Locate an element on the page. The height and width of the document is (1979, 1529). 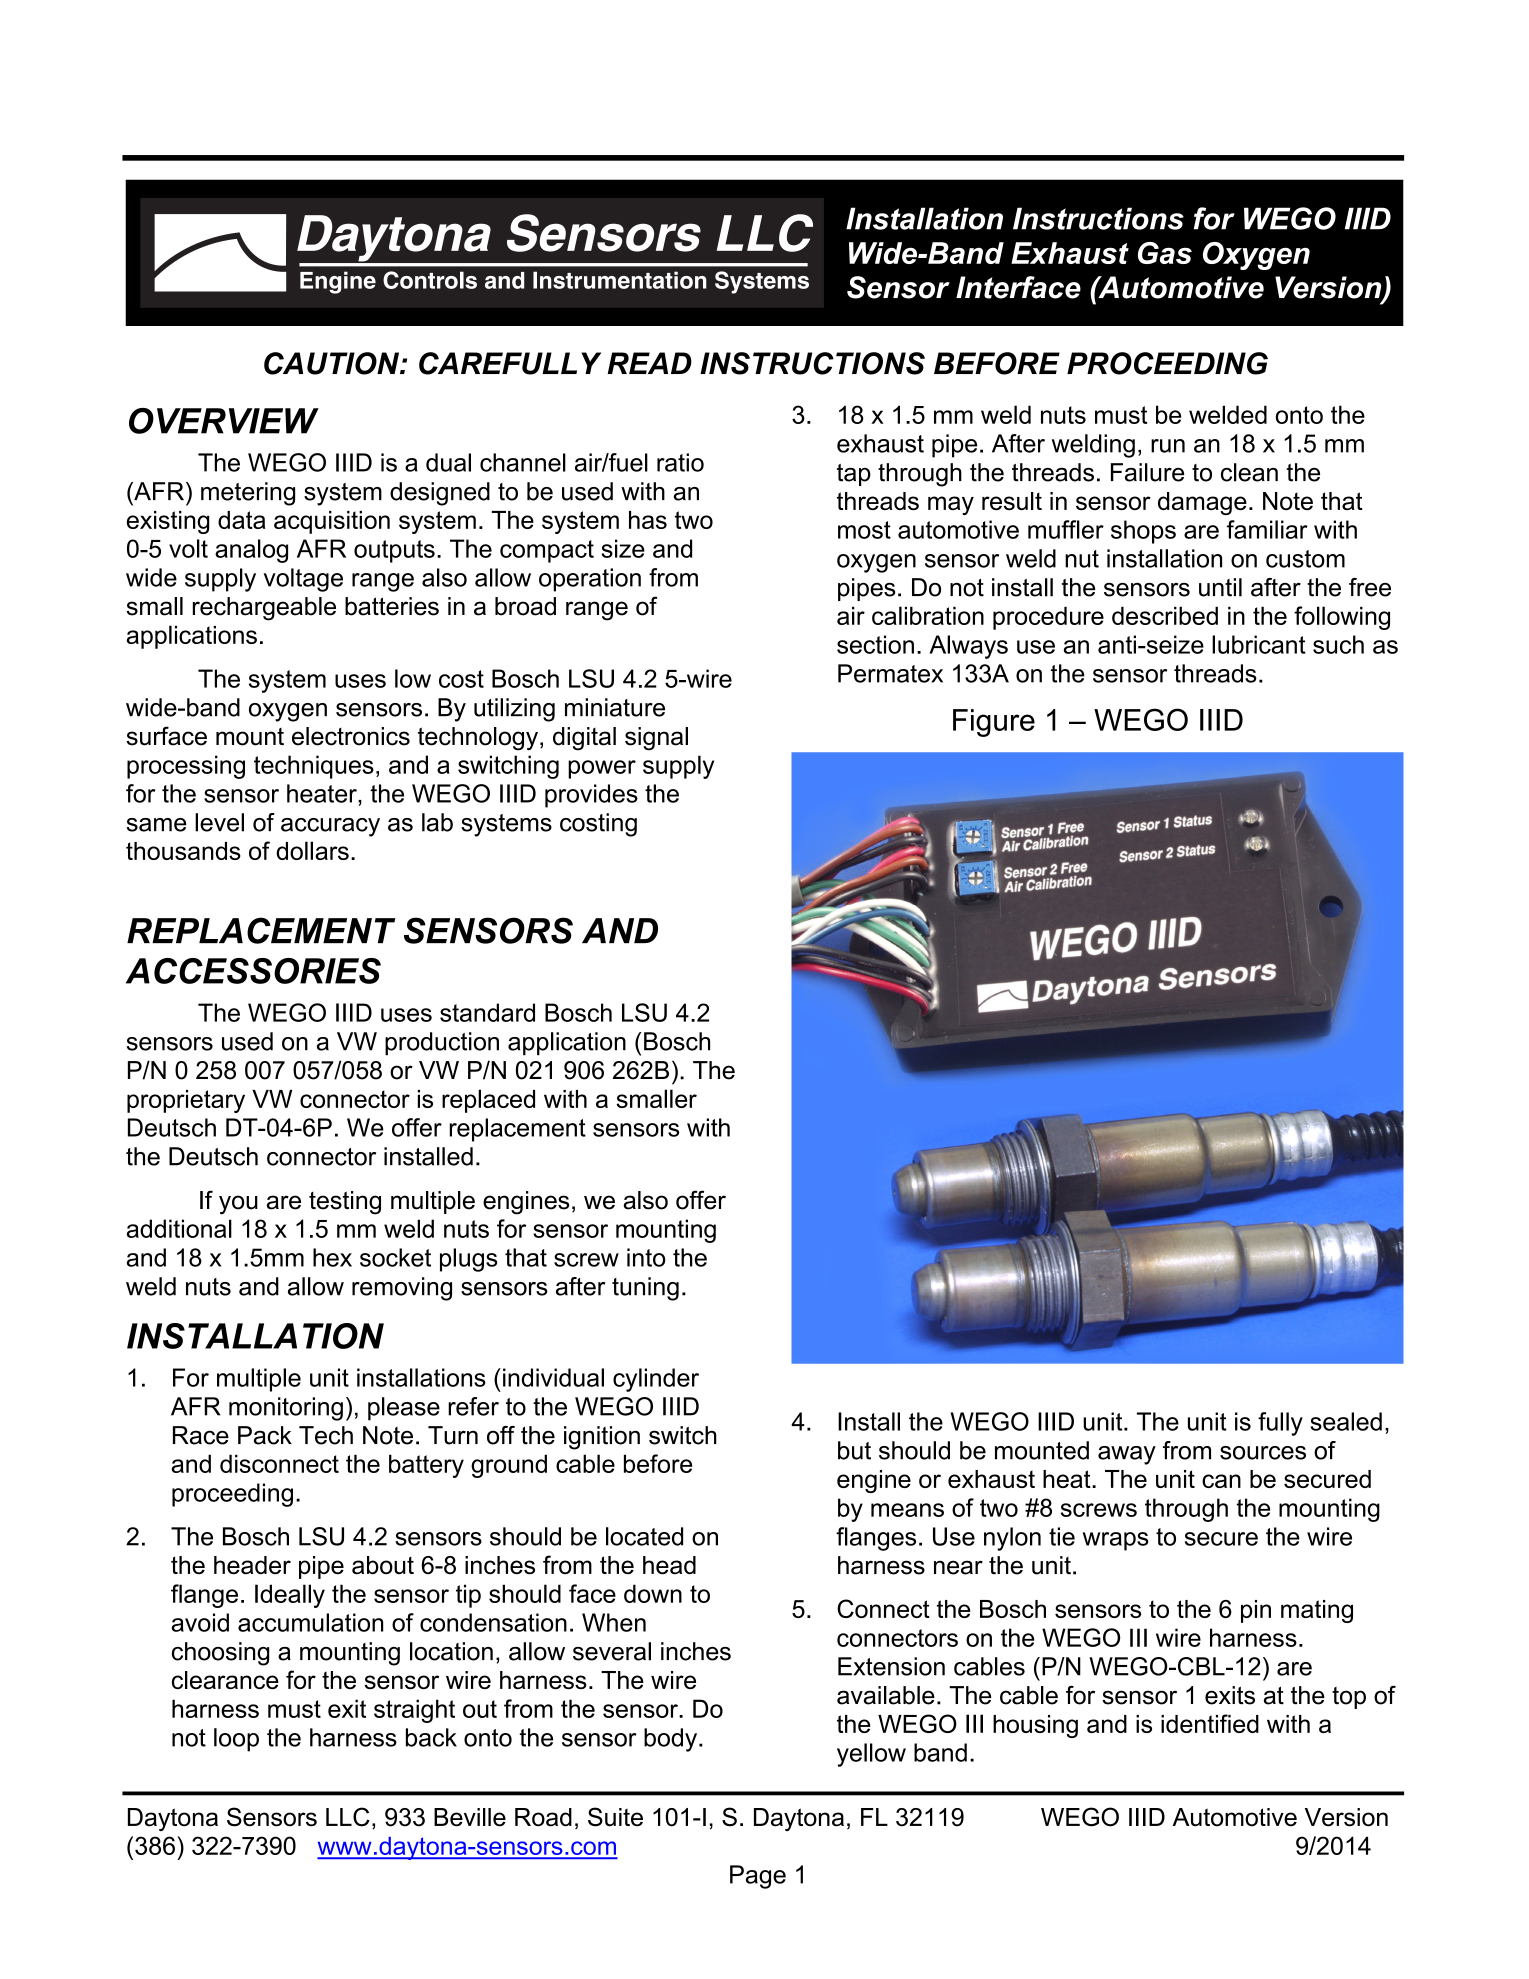
loop is located at coordinates (236, 1740).
